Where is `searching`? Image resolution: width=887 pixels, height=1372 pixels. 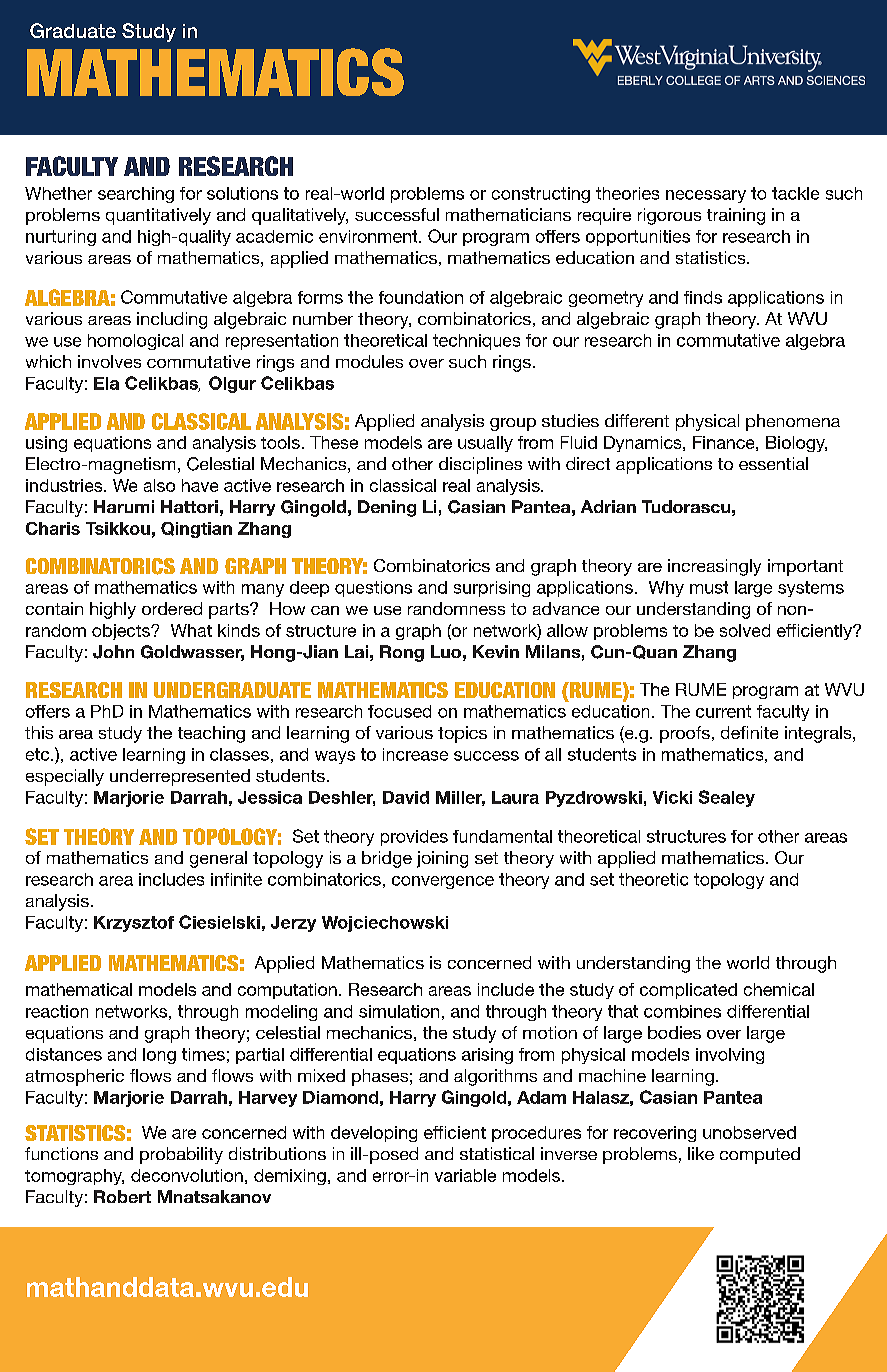
searching is located at coordinates (136, 195).
